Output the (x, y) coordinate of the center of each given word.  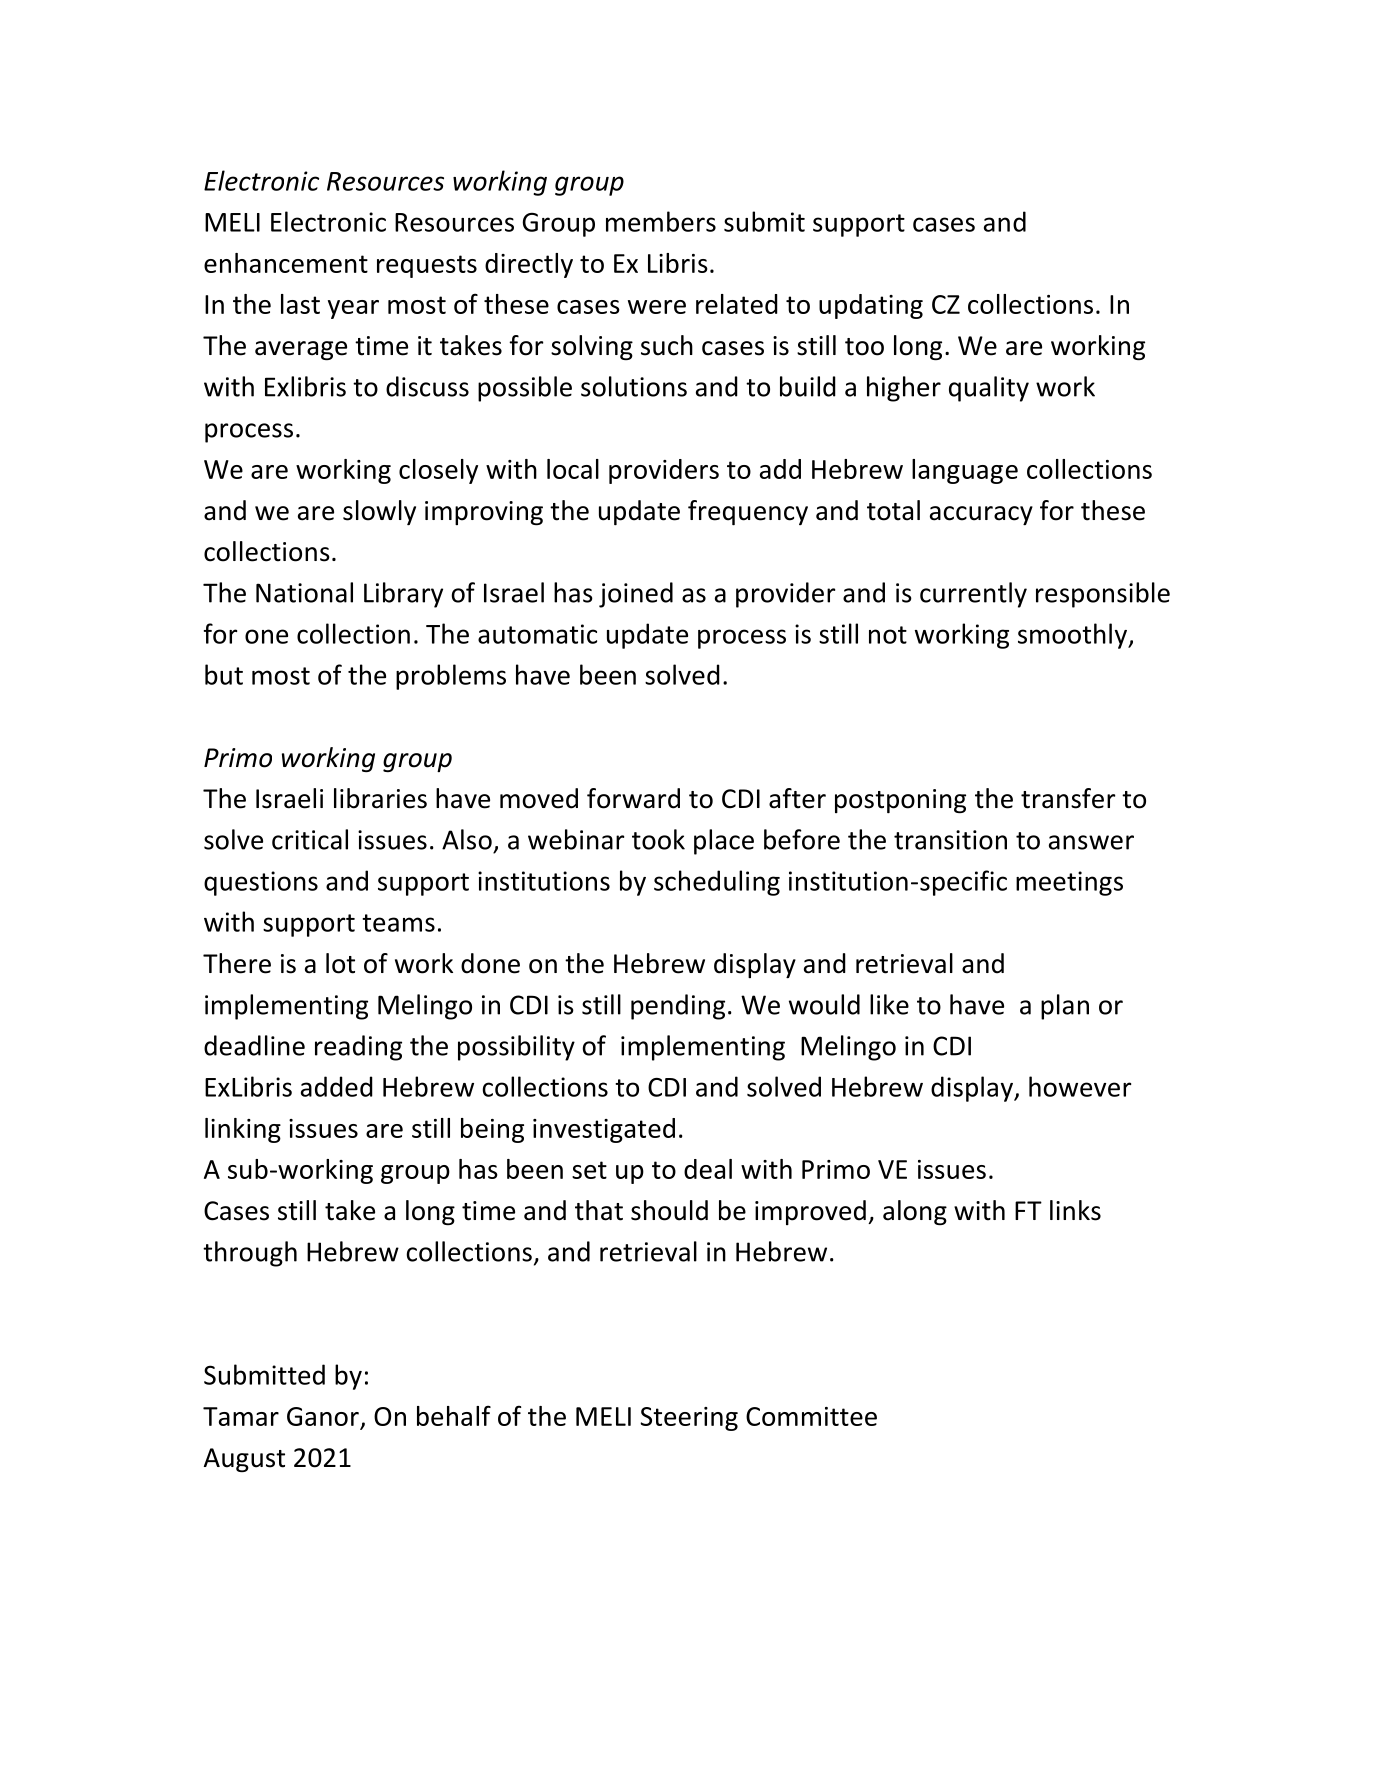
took (658, 839)
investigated (604, 1130)
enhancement (286, 263)
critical (310, 839)
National (304, 592)
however (1080, 1086)
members (661, 221)
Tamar (241, 1416)
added (337, 1086)
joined (636, 595)
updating (871, 306)
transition (950, 840)
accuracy (981, 515)
